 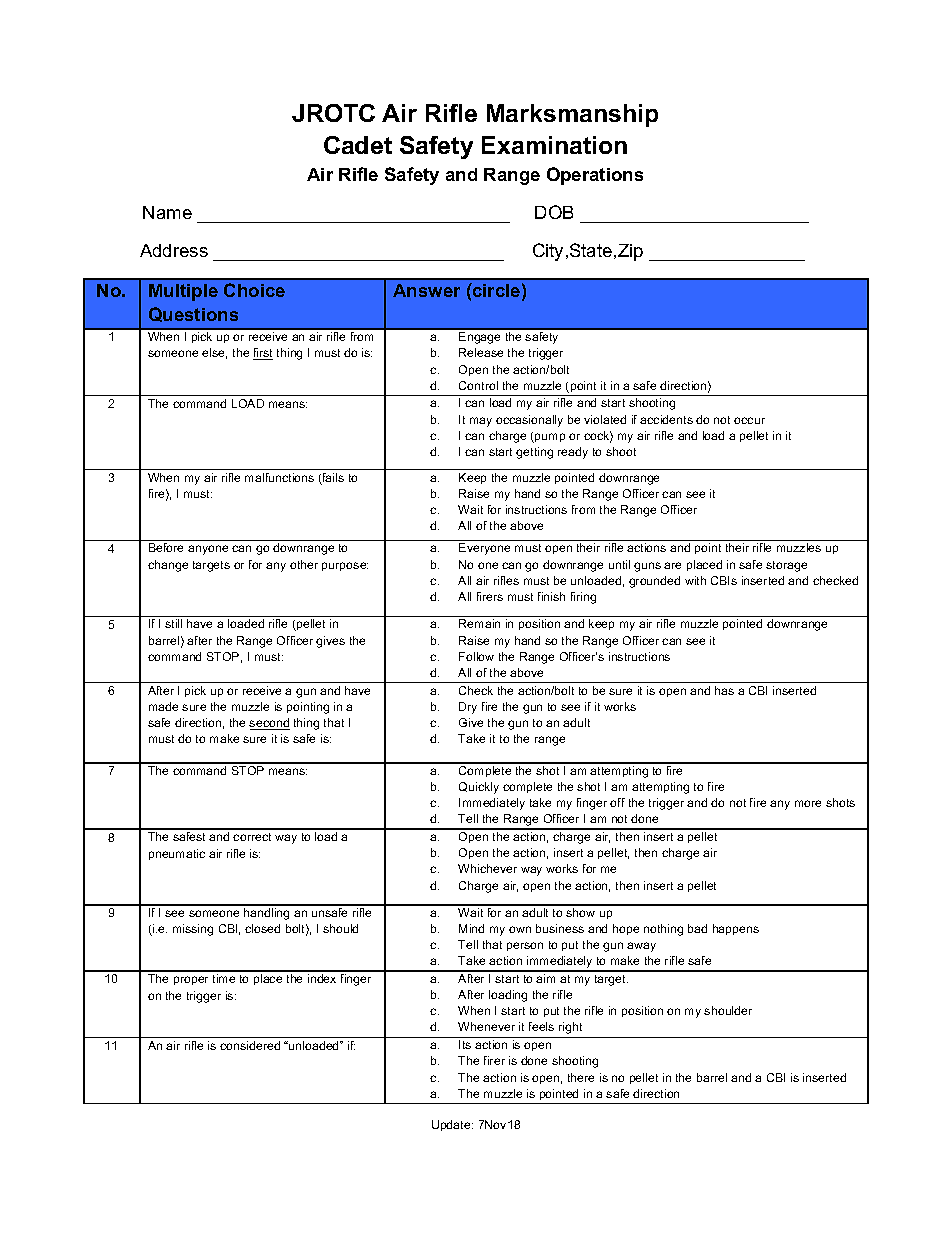 I want to click on considered, so click(x=250, y=1045).
